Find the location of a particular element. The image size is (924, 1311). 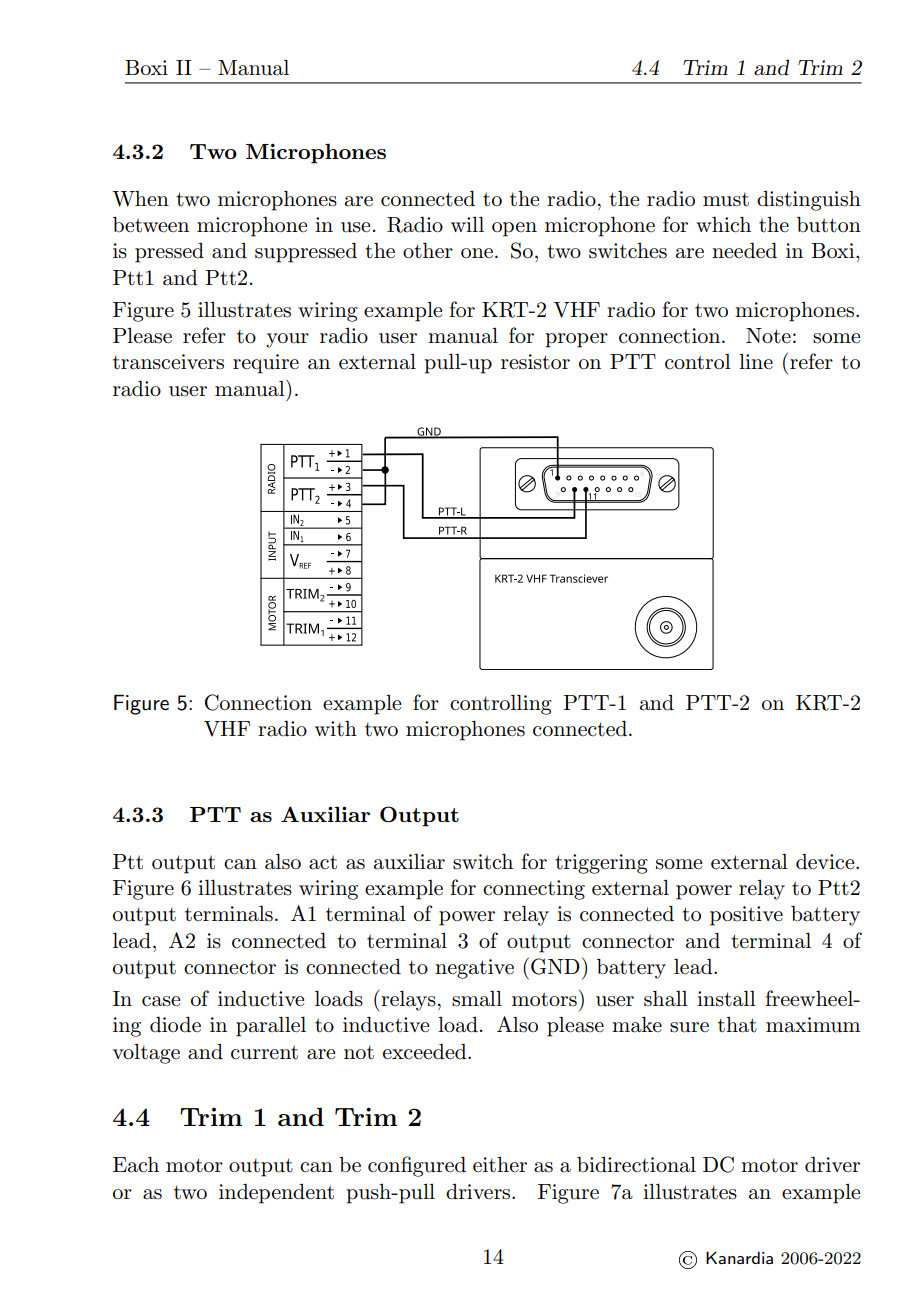

act is located at coordinates (323, 862).
